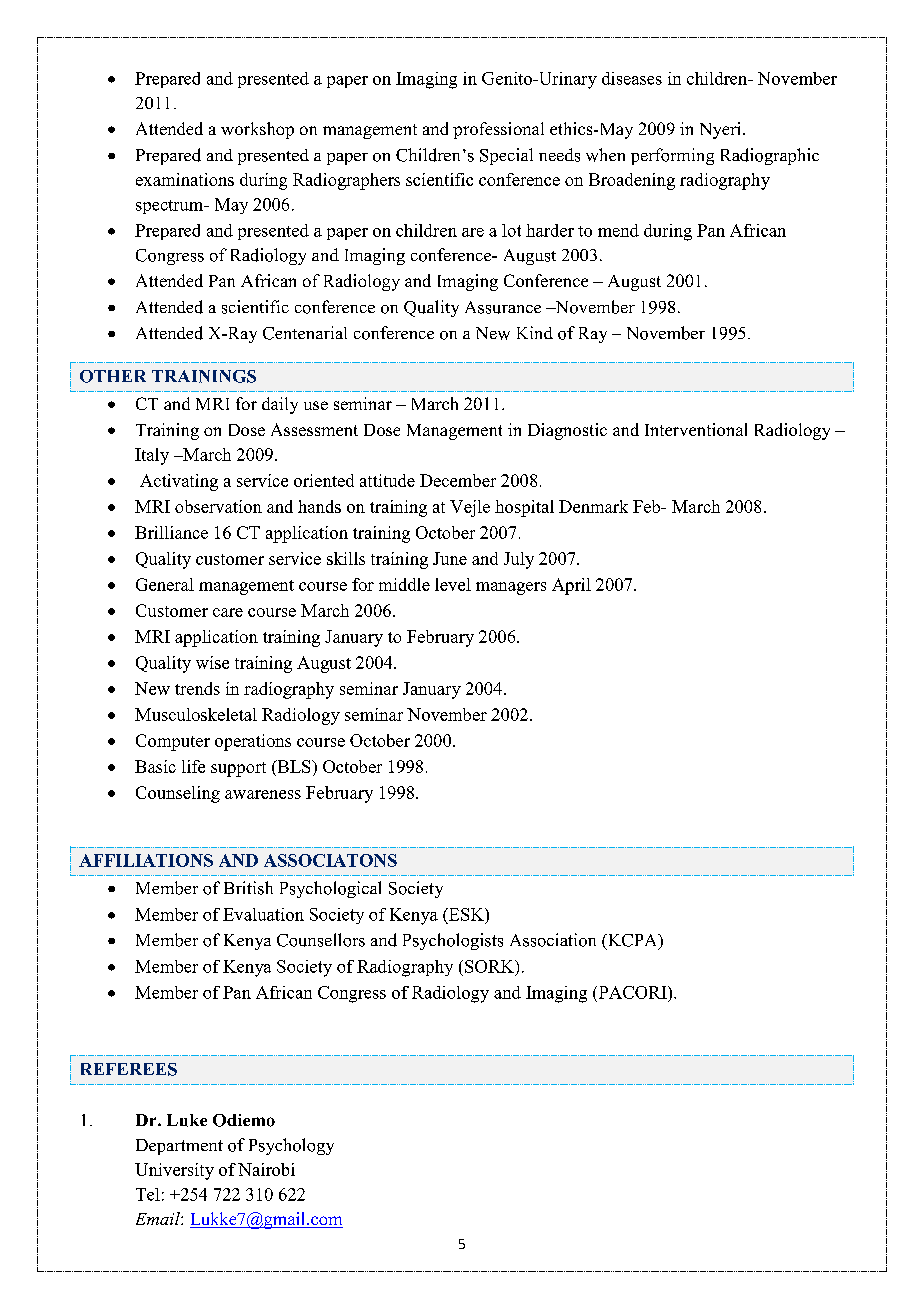 The height and width of the document is (1309, 924). Describe the element at coordinates (450, 558) in the document. I see `June` at that location.
